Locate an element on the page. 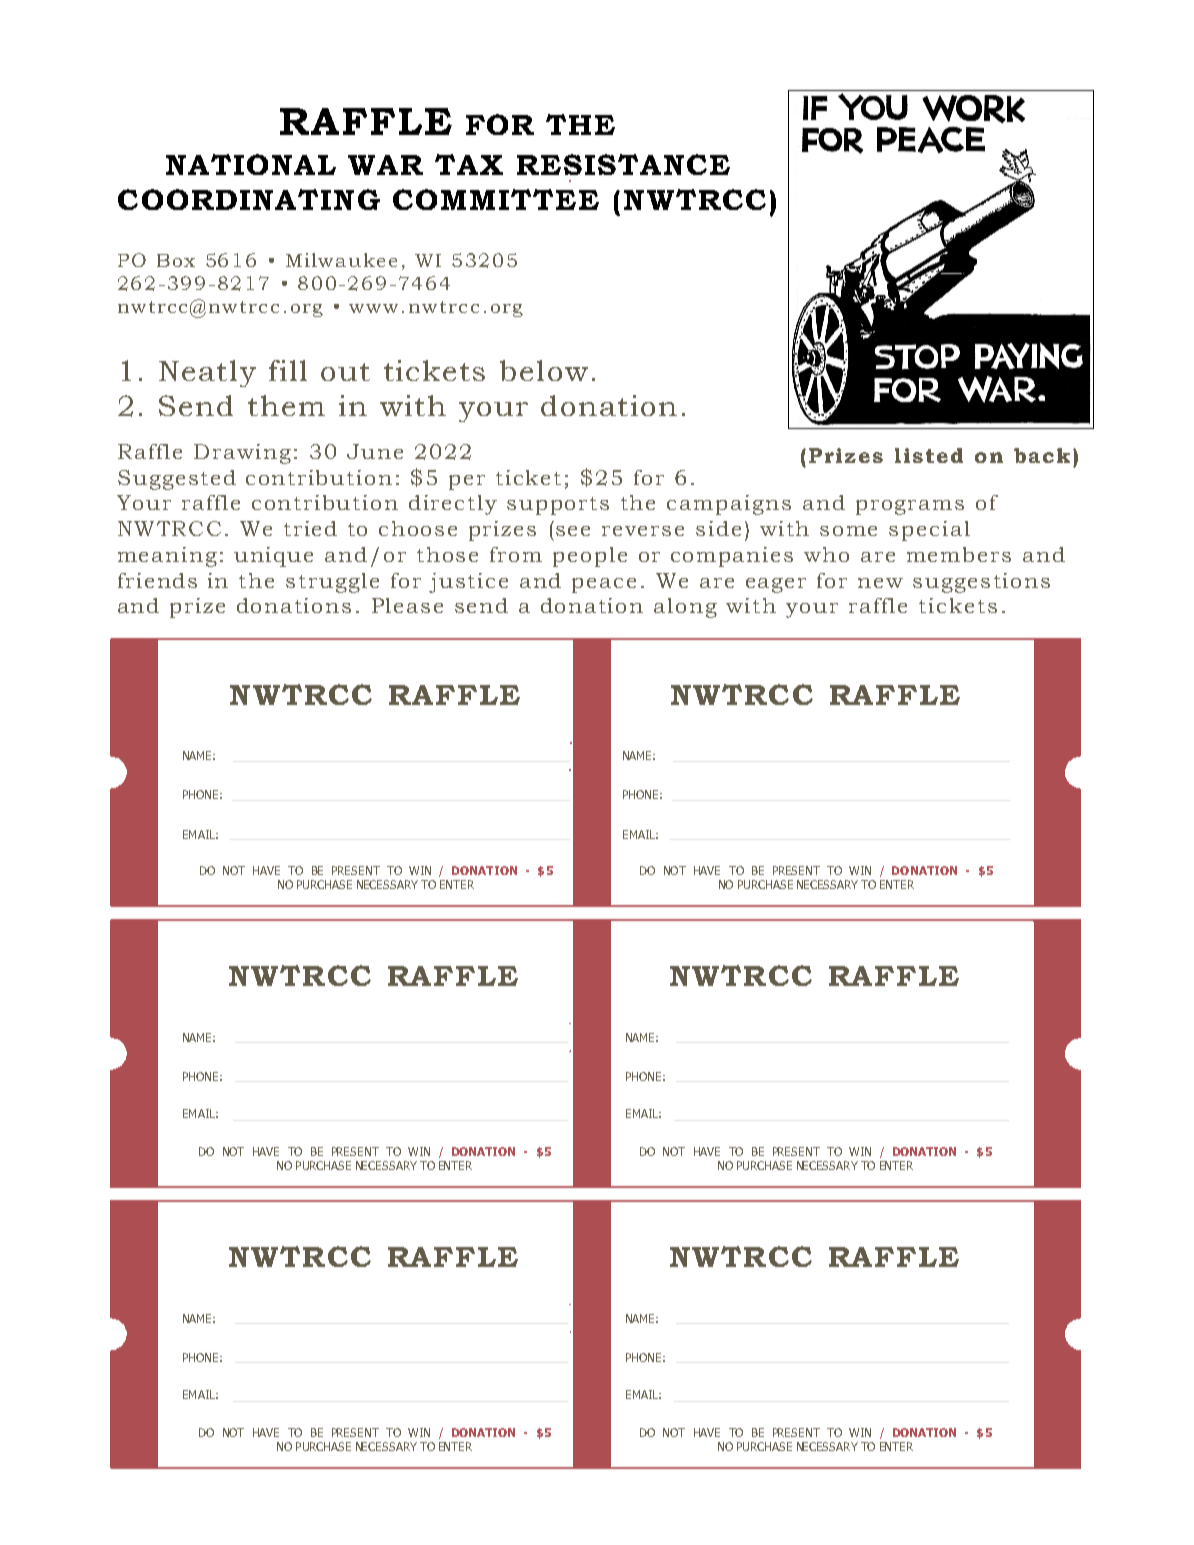  per is located at coordinates (467, 482).
